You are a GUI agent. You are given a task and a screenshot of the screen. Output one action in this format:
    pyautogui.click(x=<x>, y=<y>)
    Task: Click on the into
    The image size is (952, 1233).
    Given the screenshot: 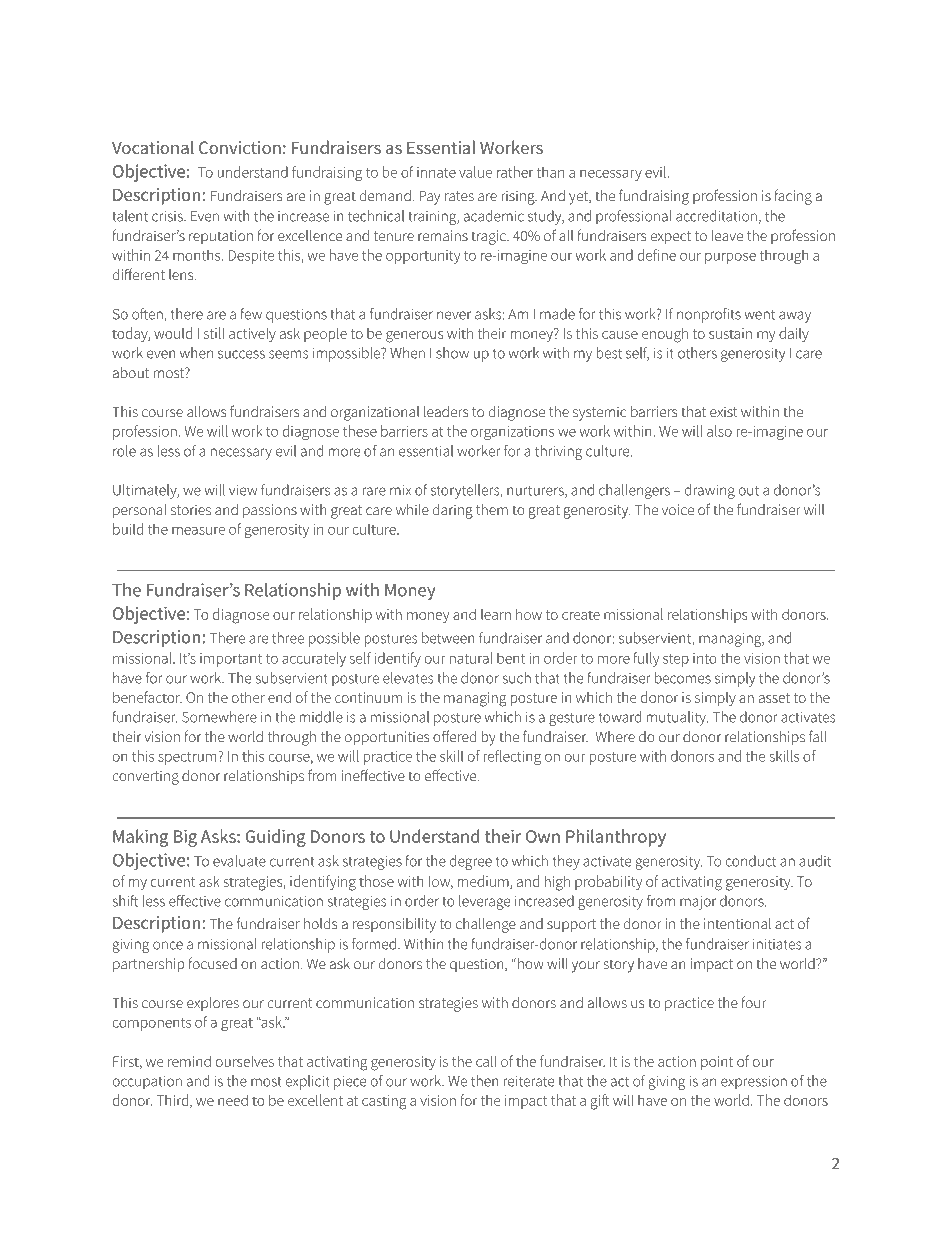 What is the action you would take?
    pyautogui.click(x=705, y=658)
